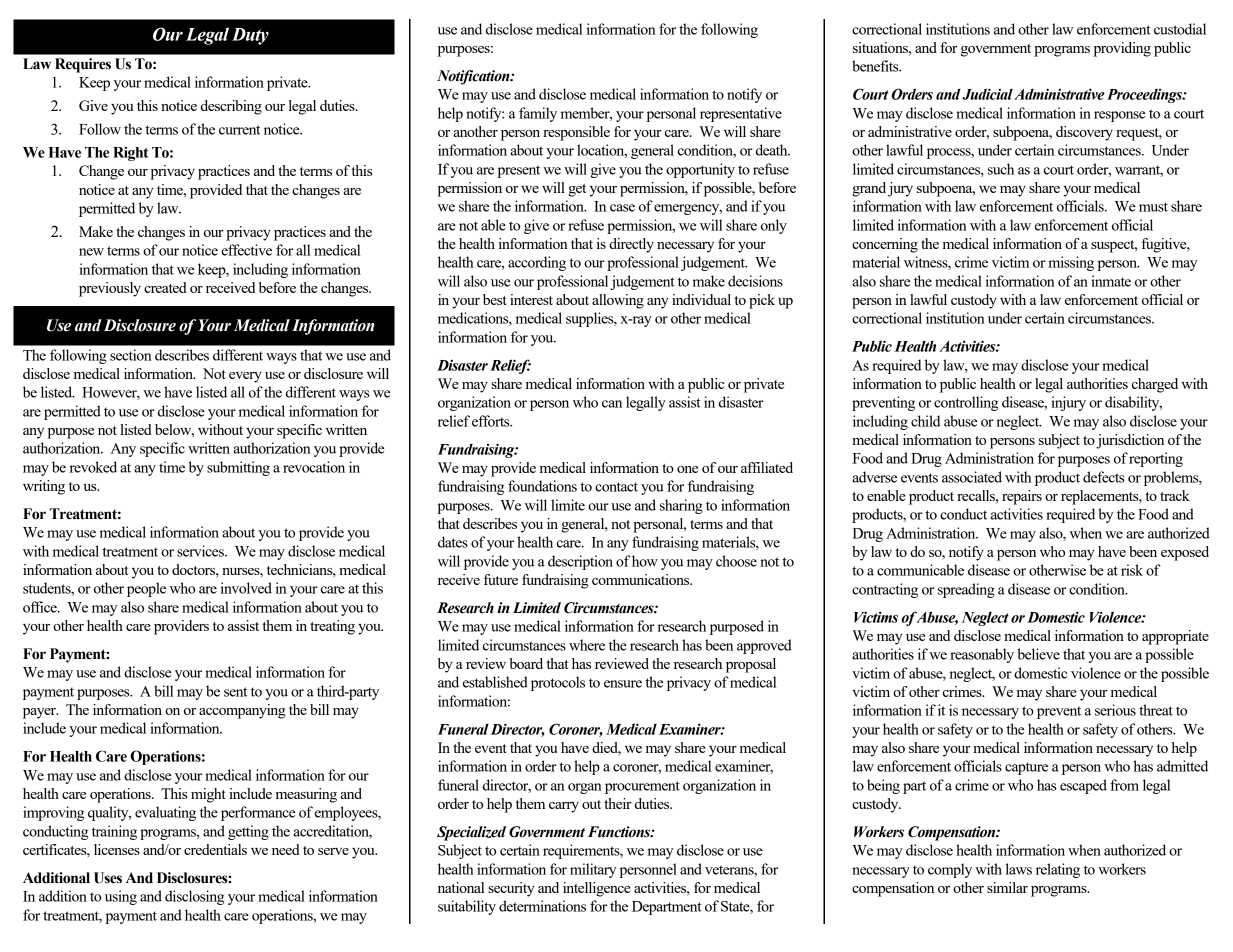 The image size is (1233, 952). I want to click on defects, so click(1104, 477).
